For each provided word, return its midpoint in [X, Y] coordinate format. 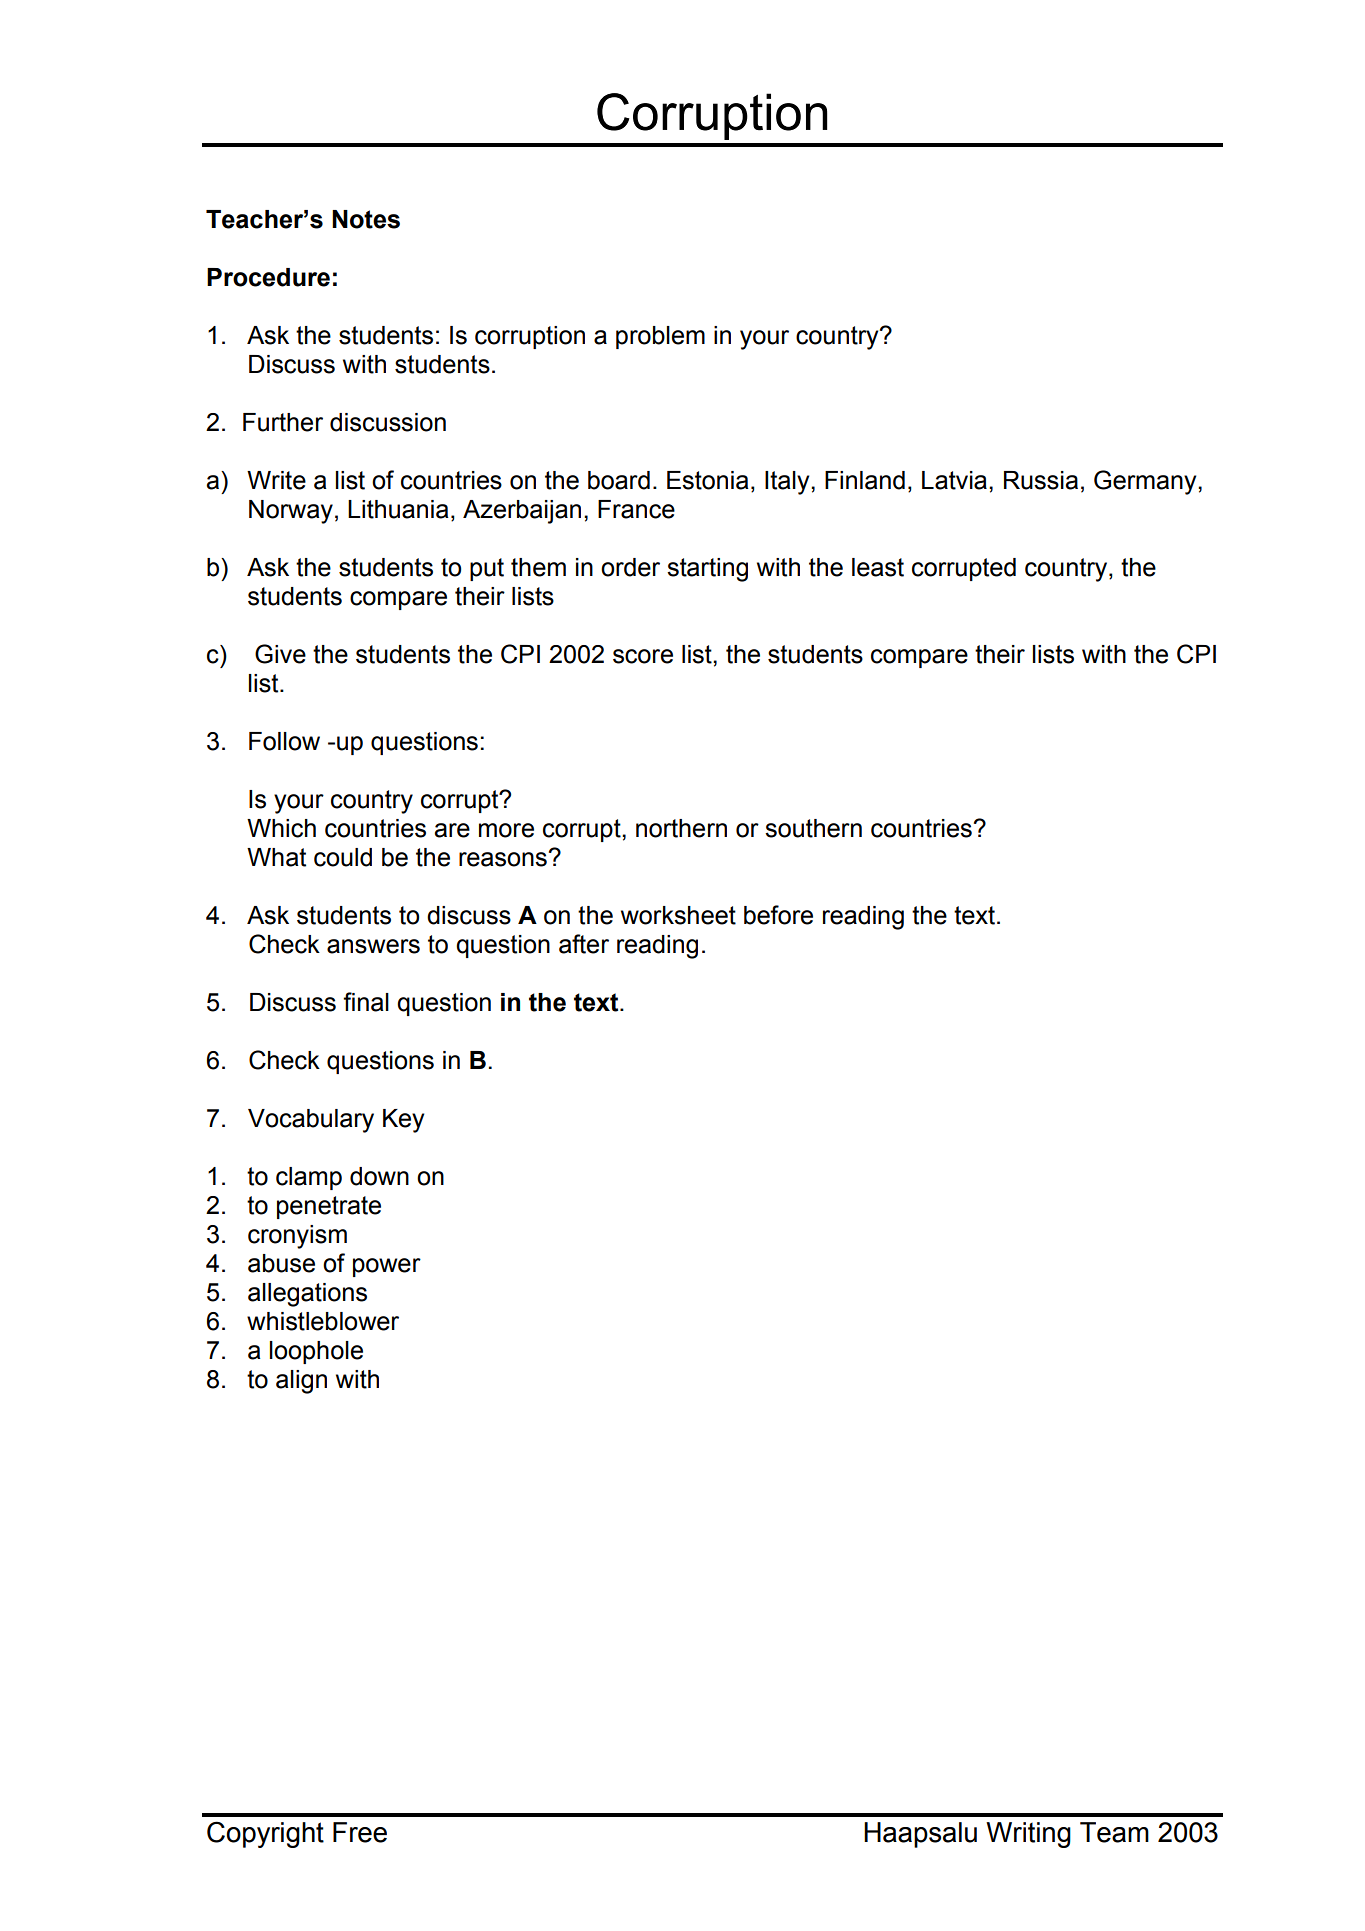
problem [660, 337]
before [778, 915]
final [366, 1002]
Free [360, 1832]
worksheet [678, 915]
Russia [1041, 480]
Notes [366, 219]
